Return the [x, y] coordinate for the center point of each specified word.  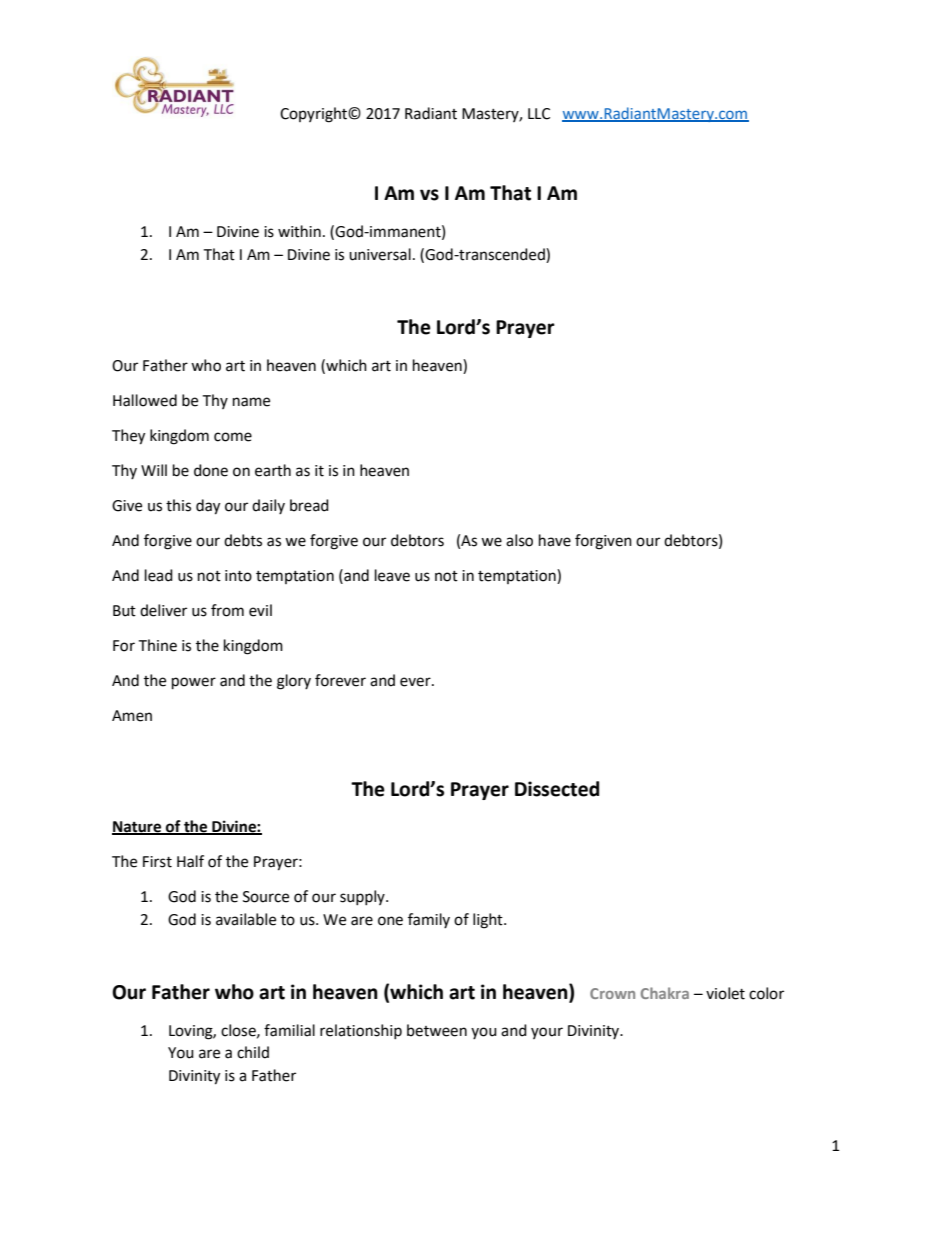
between [437, 1030]
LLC [539, 114]
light [489, 921]
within [299, 231]
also [519, 540]
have [555, 540]
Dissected [557, 789]
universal [380, 254]
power [194, 683]
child [253, 1052]
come [233, 437]
